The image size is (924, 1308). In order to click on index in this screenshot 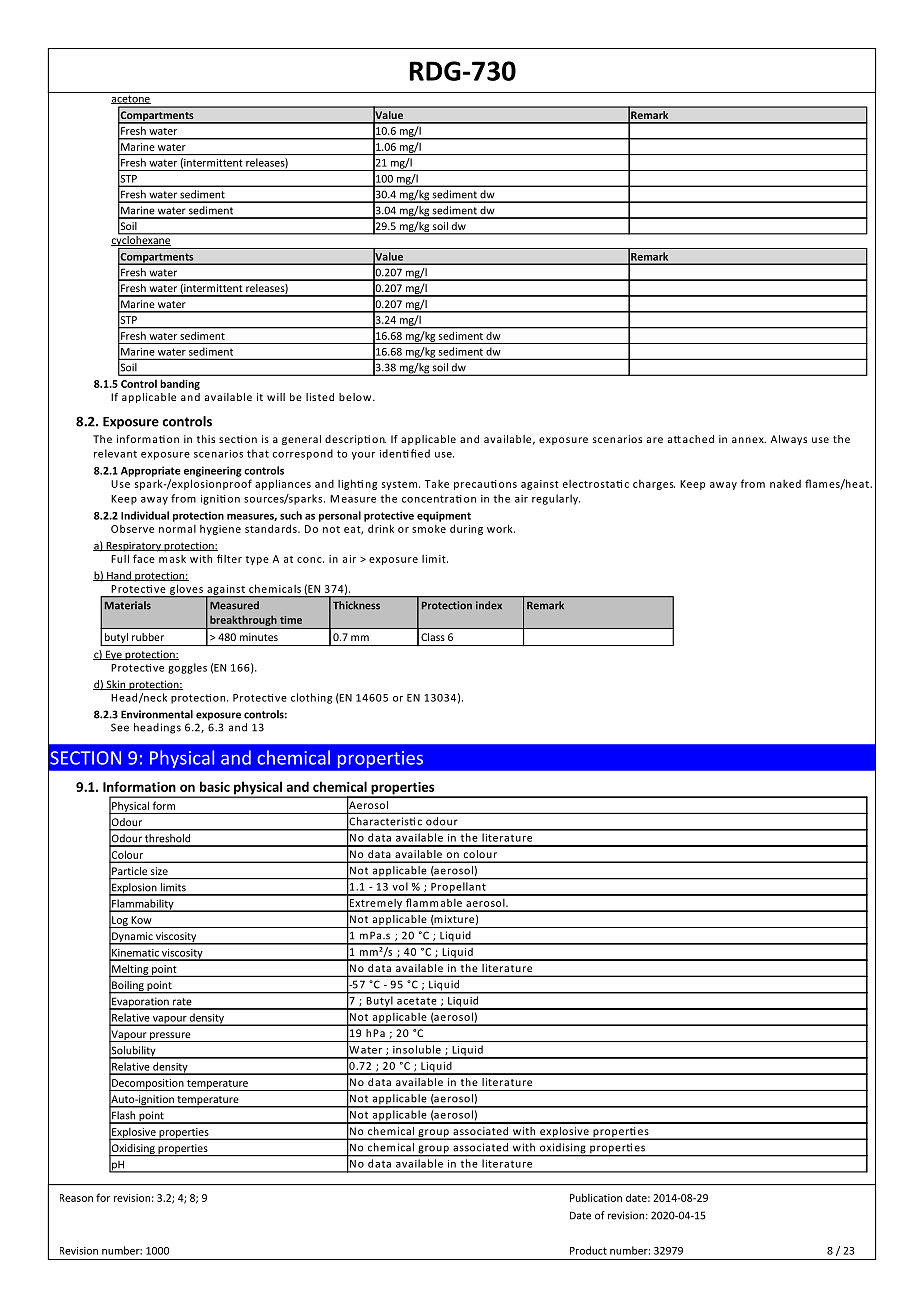, I will do `click(489, 605)`.
